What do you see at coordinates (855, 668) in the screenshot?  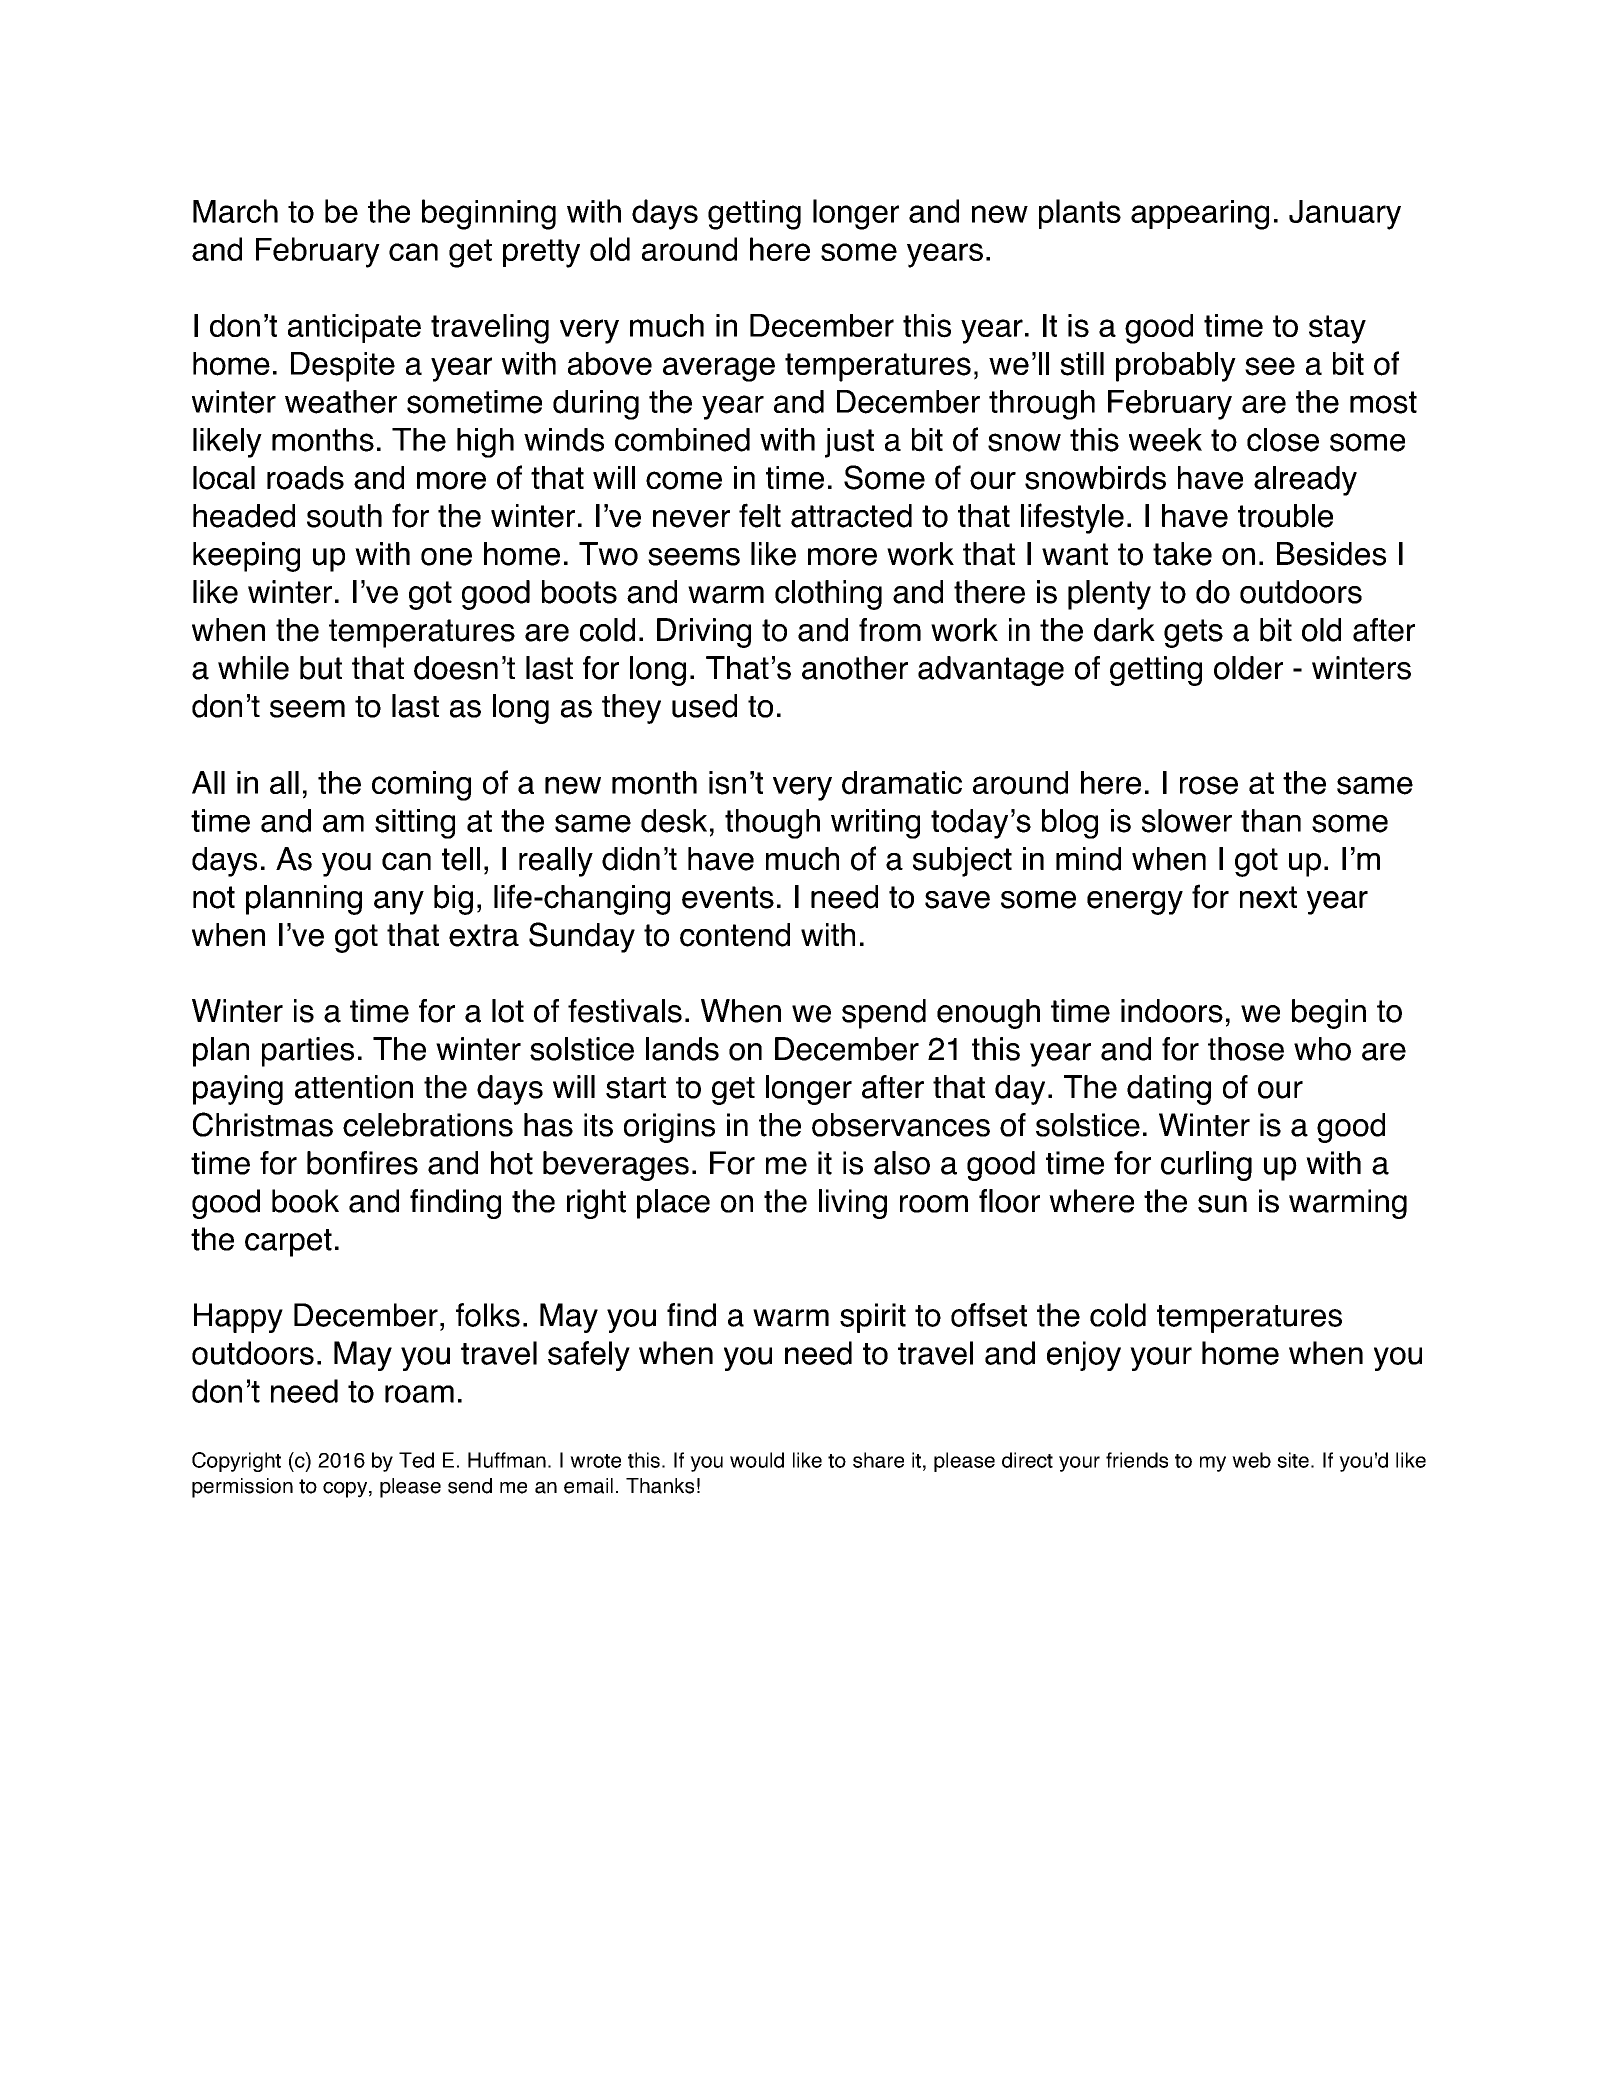 I see `another` at bounding box center [855, 668].
